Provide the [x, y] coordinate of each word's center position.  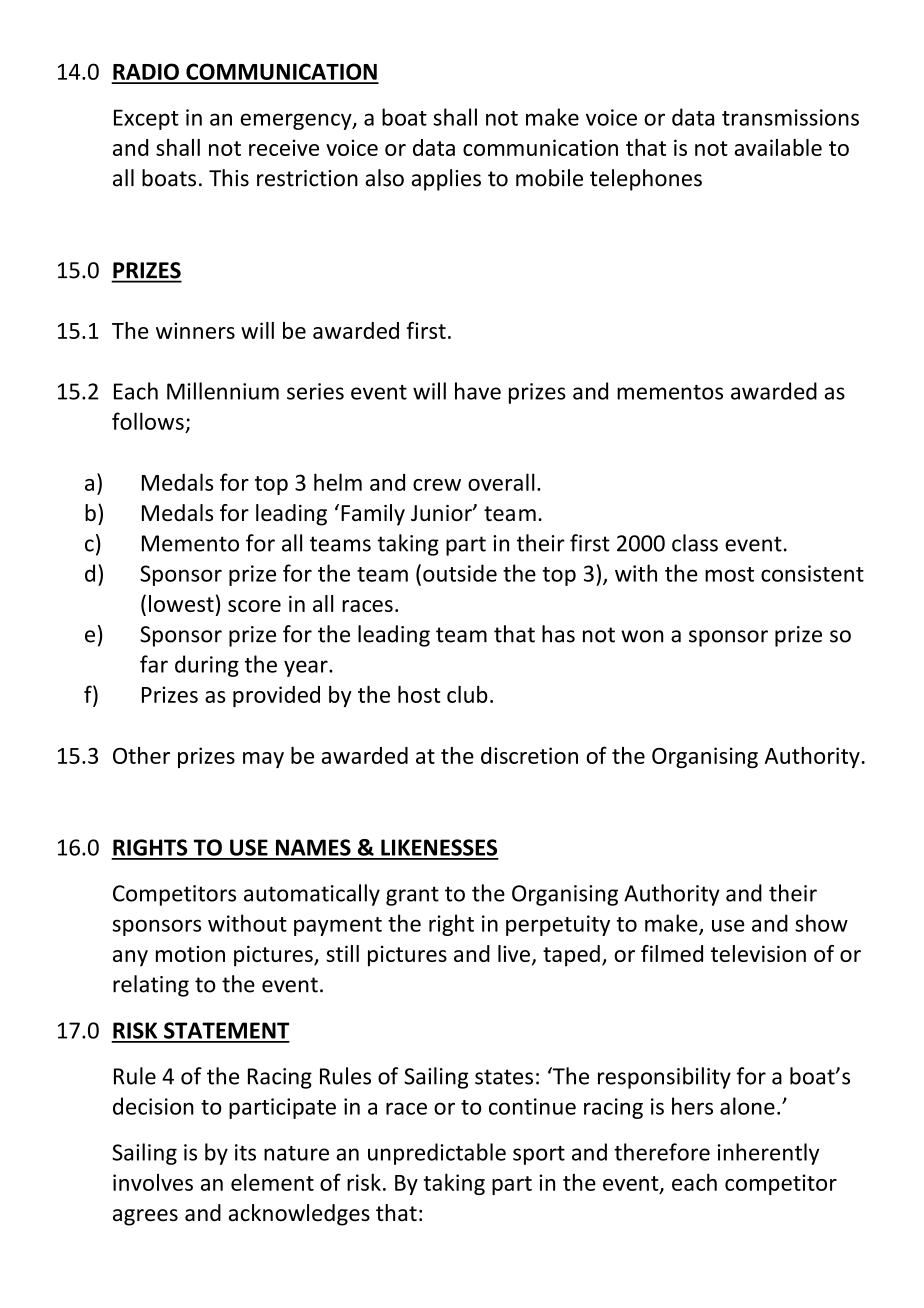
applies [446, 180]
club [467, 694]
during [207, 666]
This [229, 178]
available [778, 147]
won [642, 636]
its [245, 1152]
